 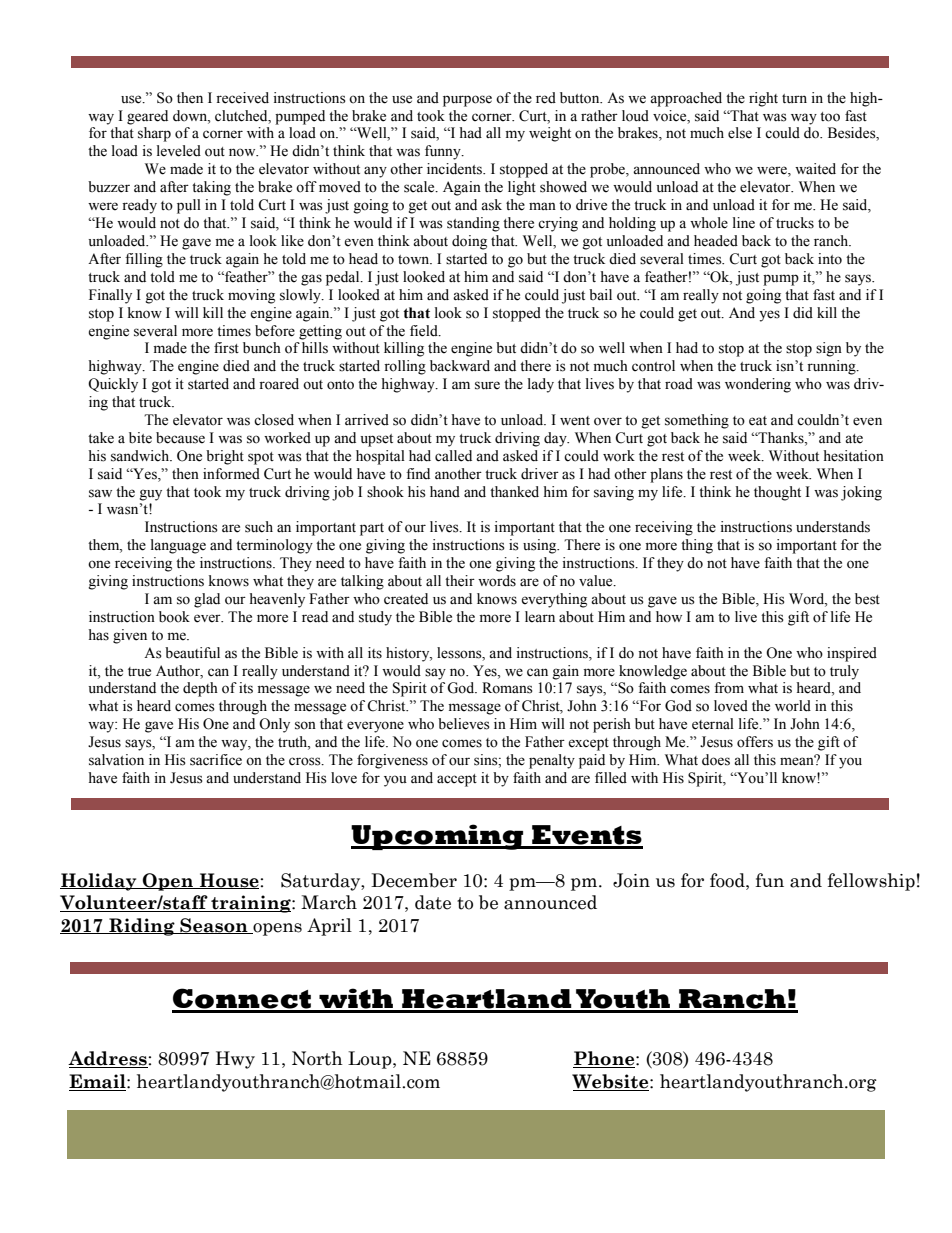 I want to click on glad, so click(x=207, y=600).
